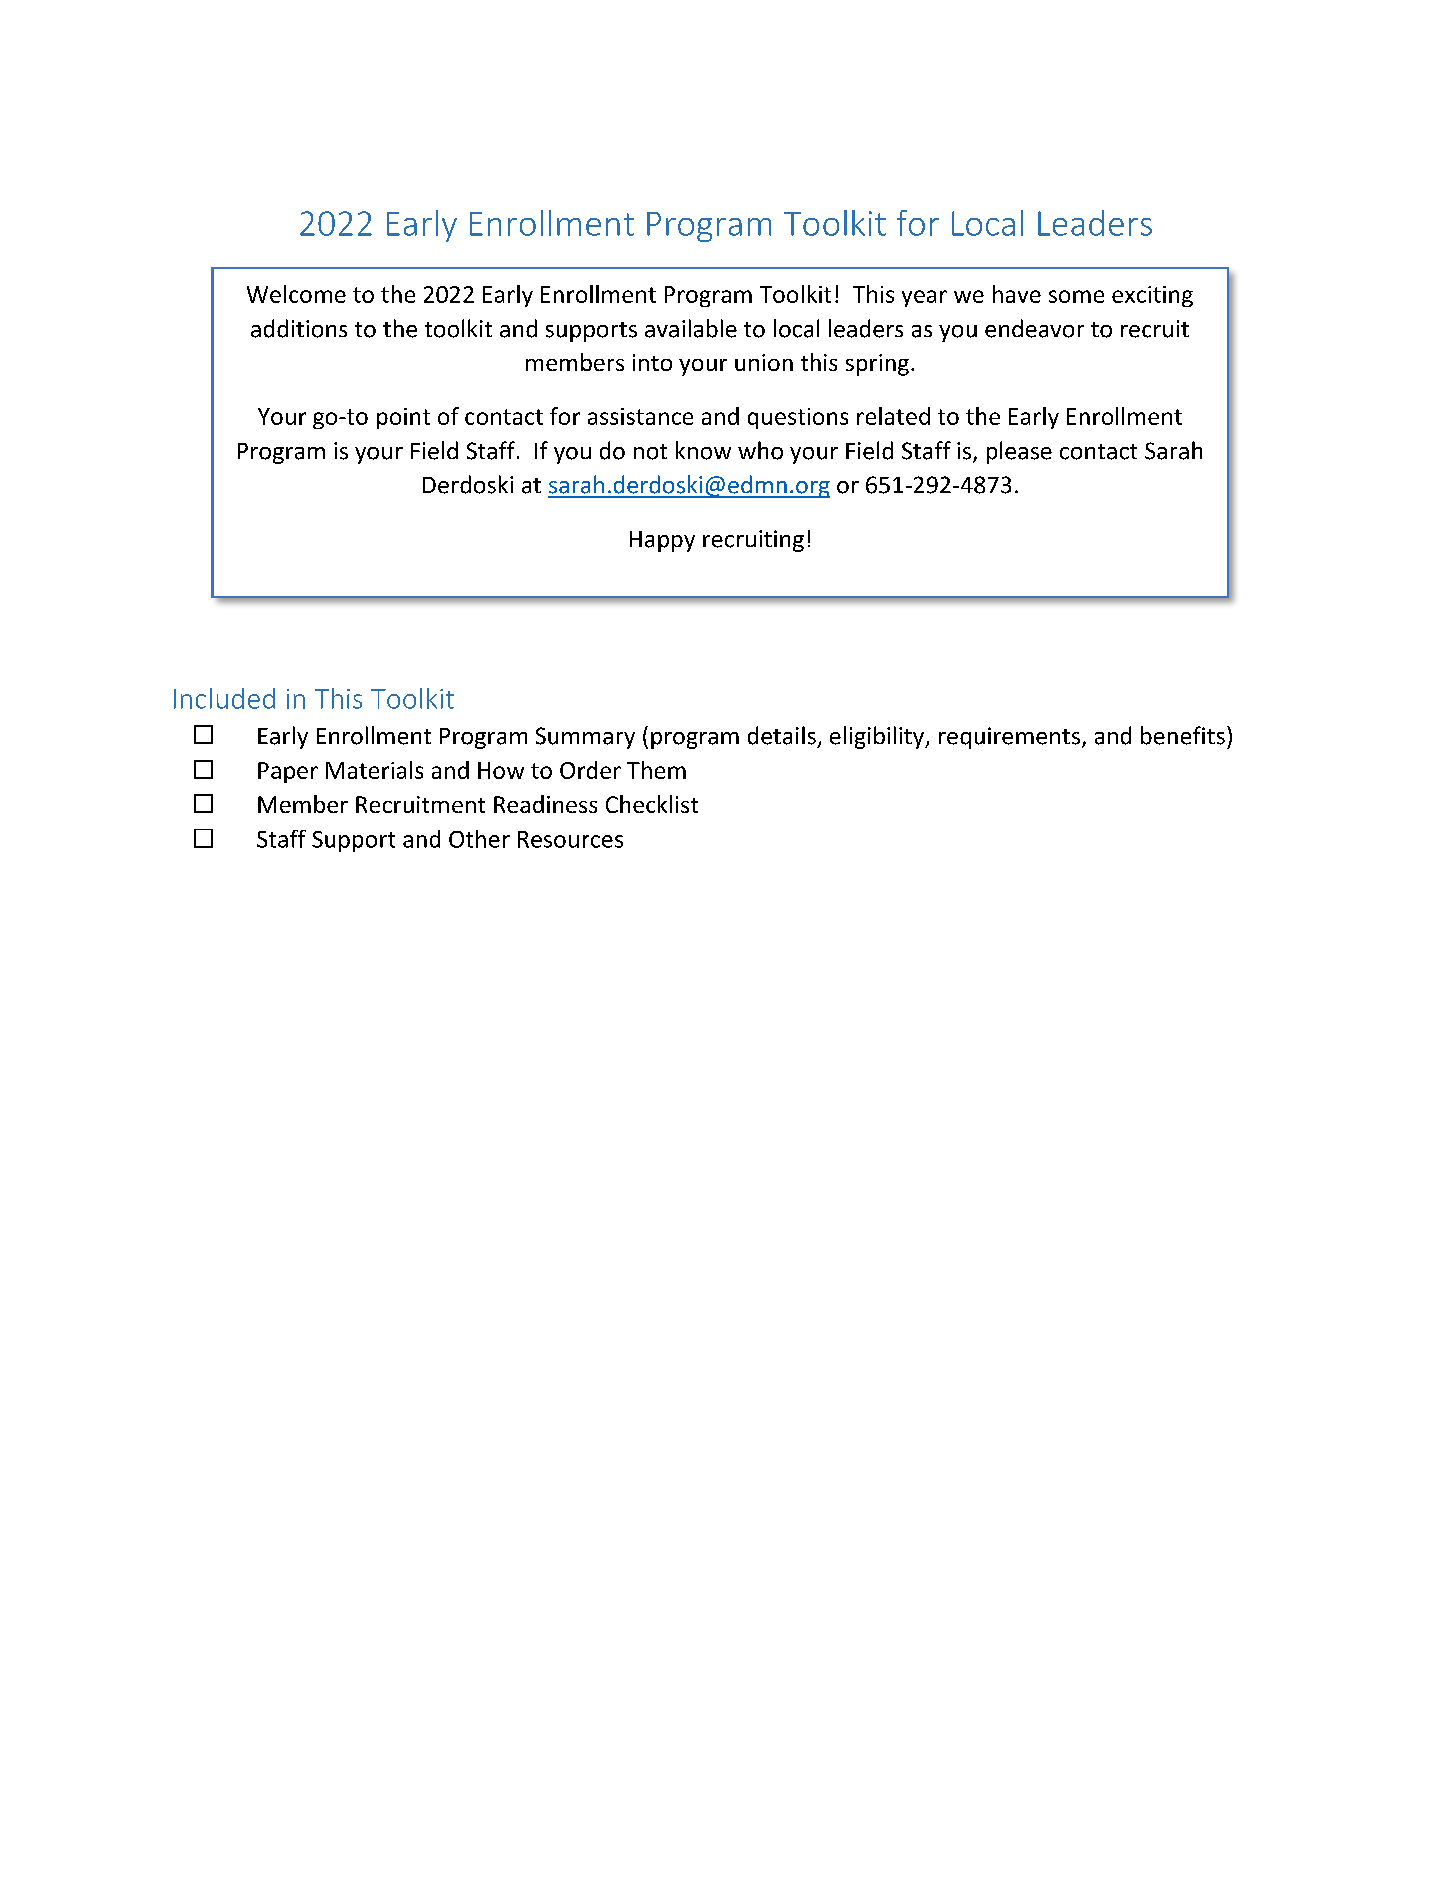 This page has width=1452, height=1879. I want to click on not, so click(650, 452).
